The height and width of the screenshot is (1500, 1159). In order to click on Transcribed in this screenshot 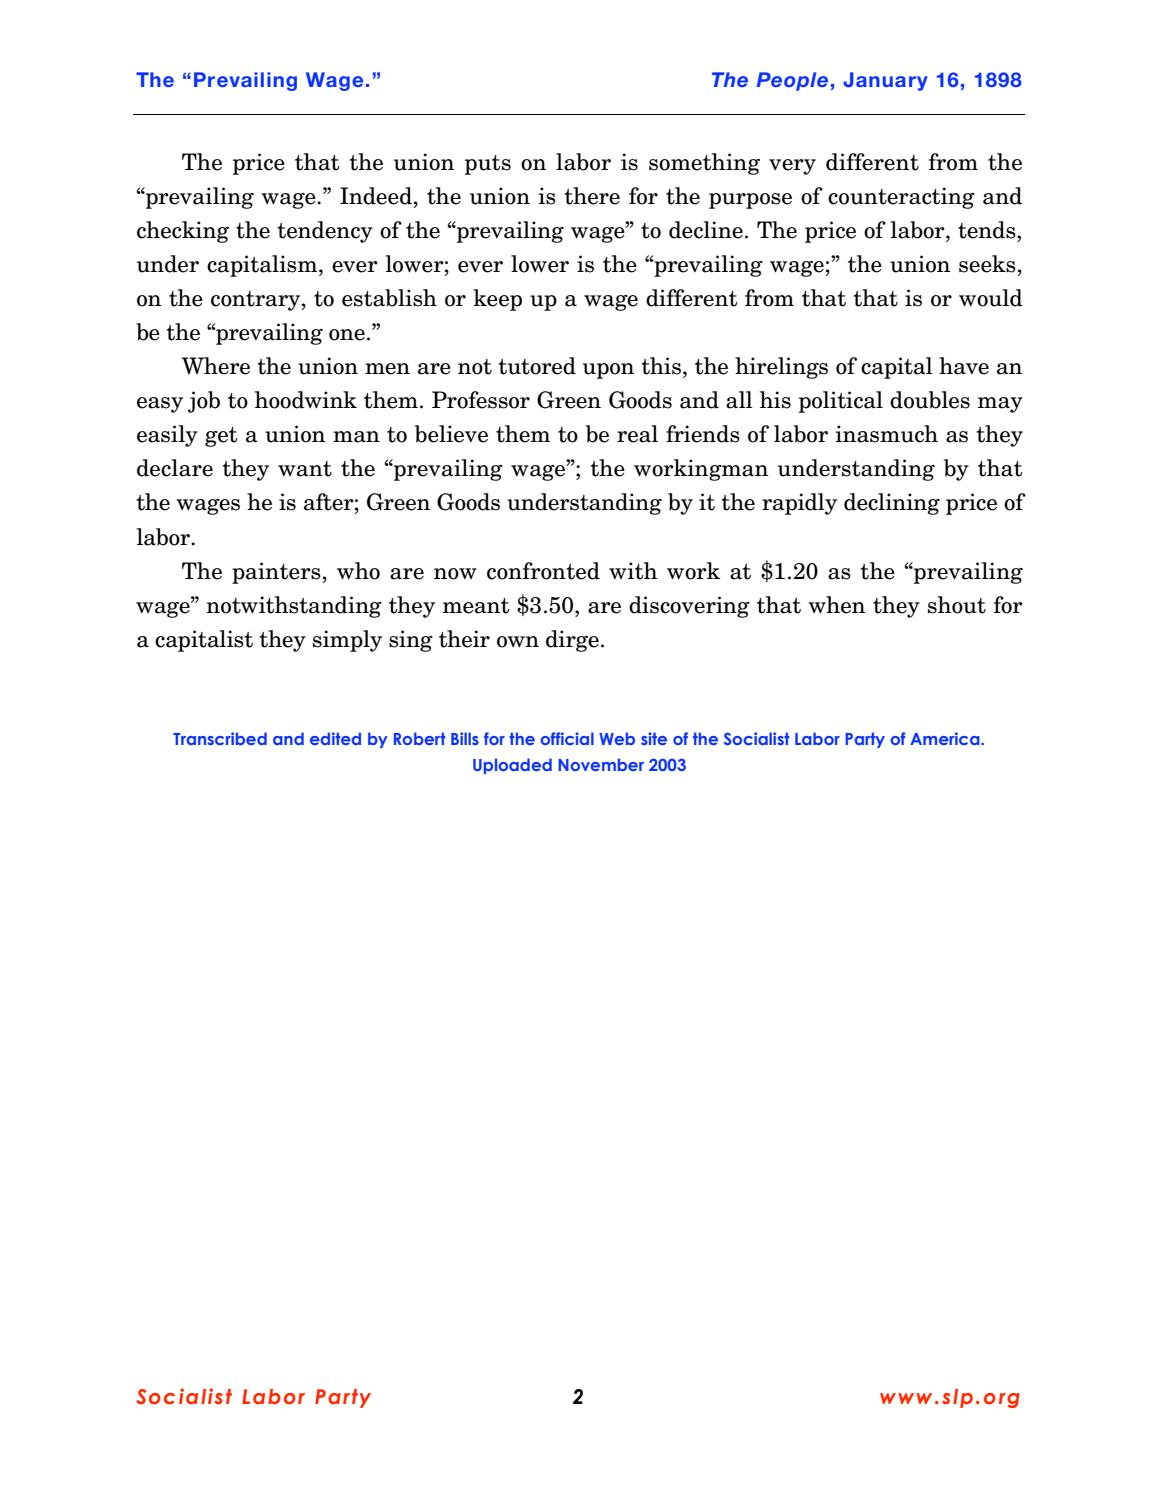, I will do `click(220, 738)`.
